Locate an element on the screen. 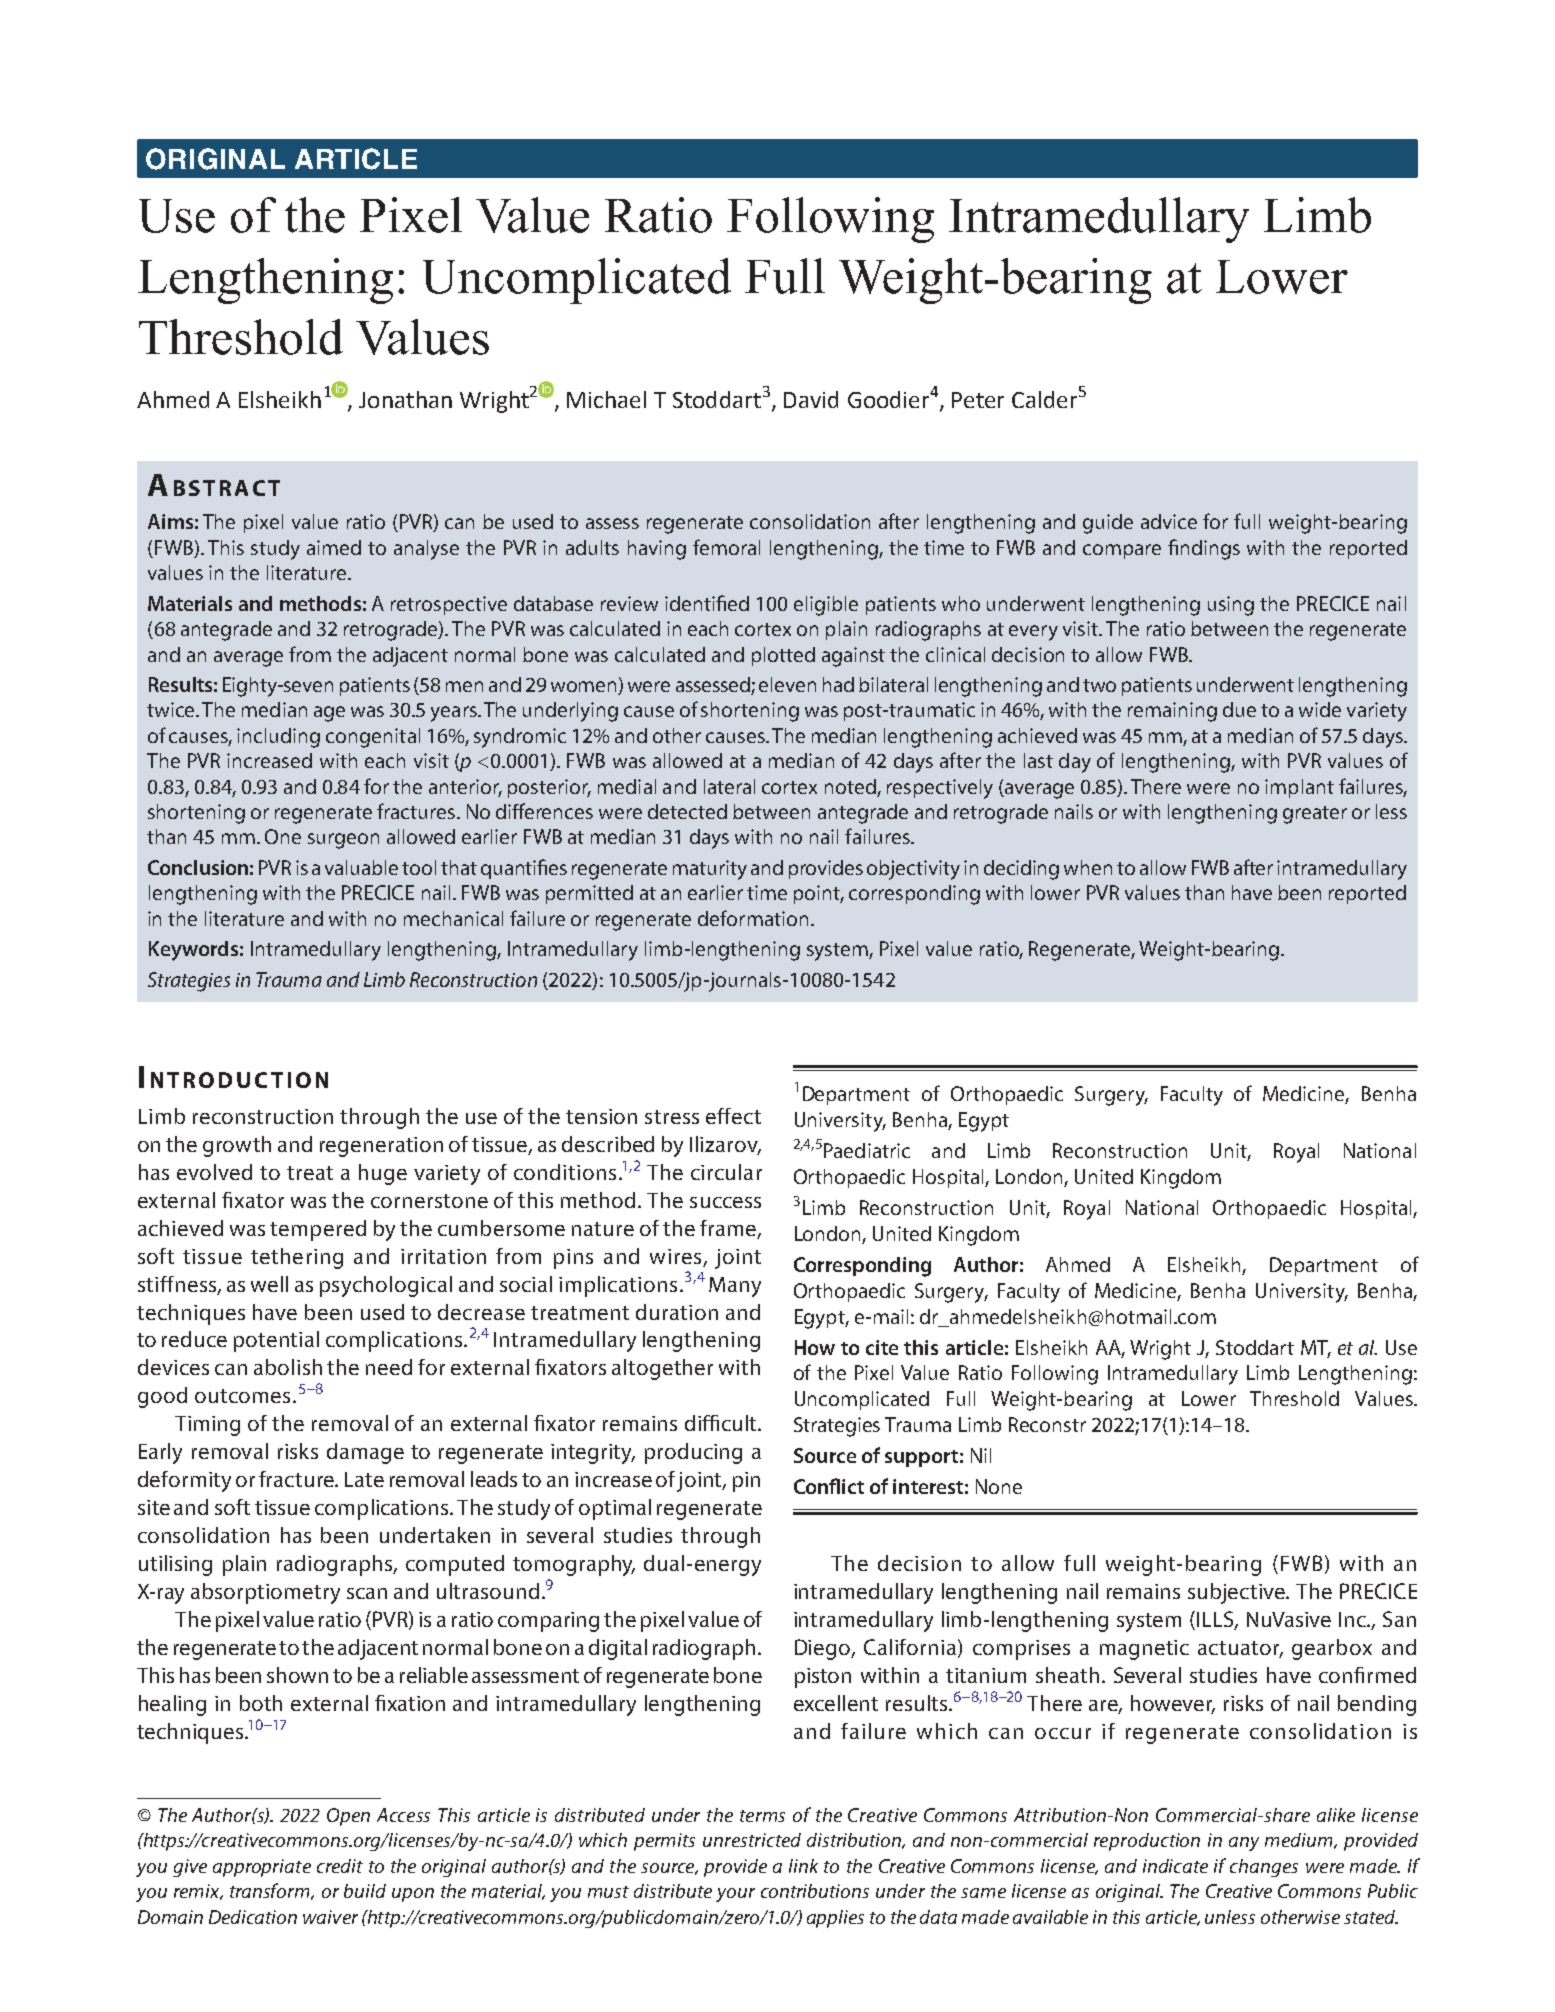 This screenshot has width=1555, height=2012. aimed is located at coordinates (334, 547).
